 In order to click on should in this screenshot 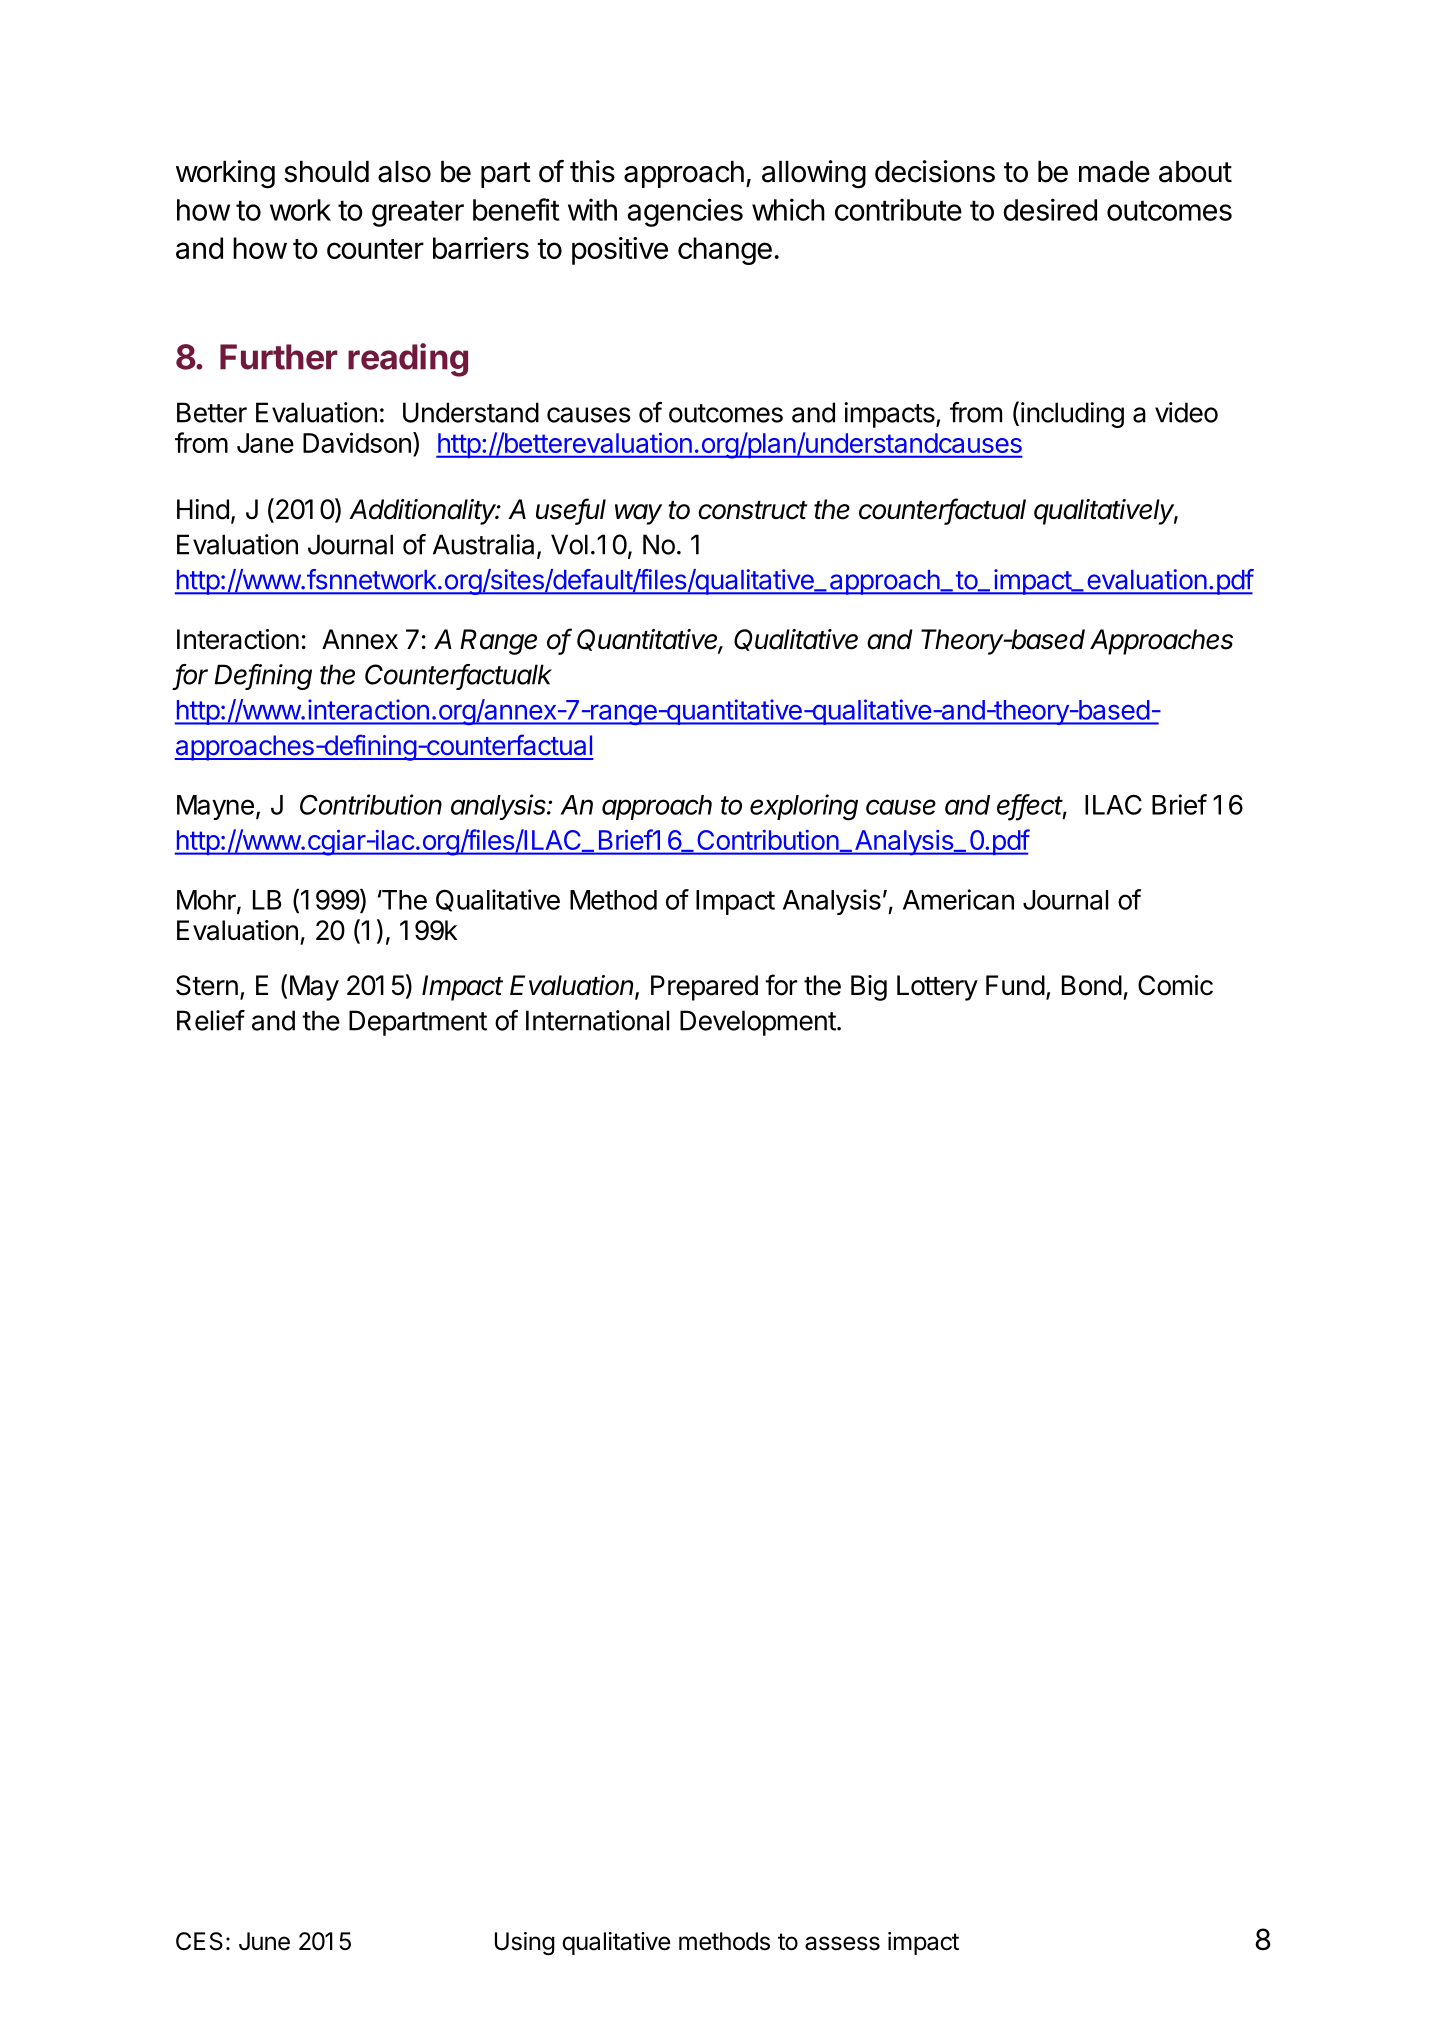, I will do `click(326, 172)`.
